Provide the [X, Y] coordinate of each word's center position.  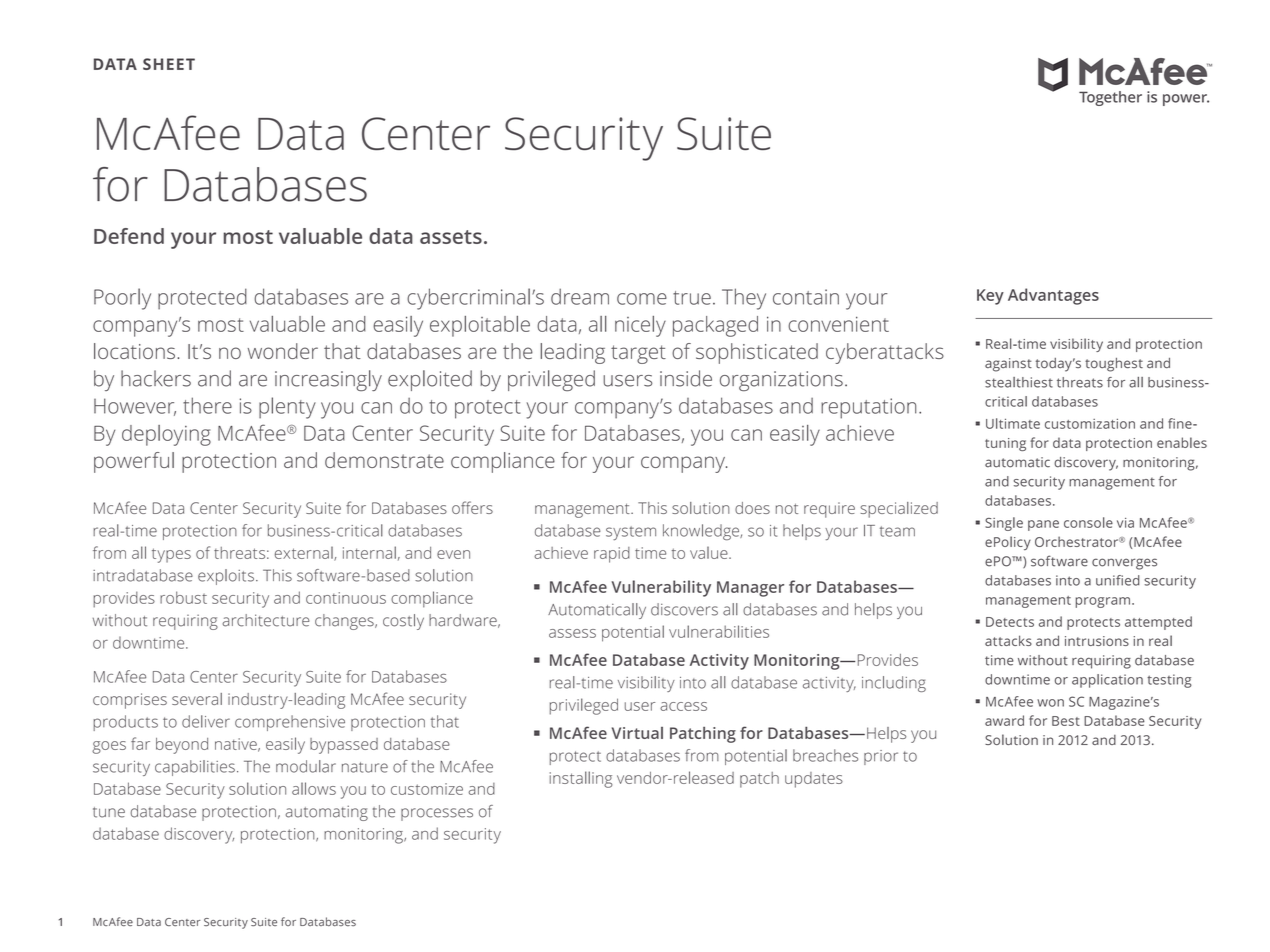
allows [314, 788]
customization [1090, 423]
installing [581, 779]
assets [451, 237]
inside [686, 378]
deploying [166, 435]
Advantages [1053, 296]
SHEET [169, 64]
